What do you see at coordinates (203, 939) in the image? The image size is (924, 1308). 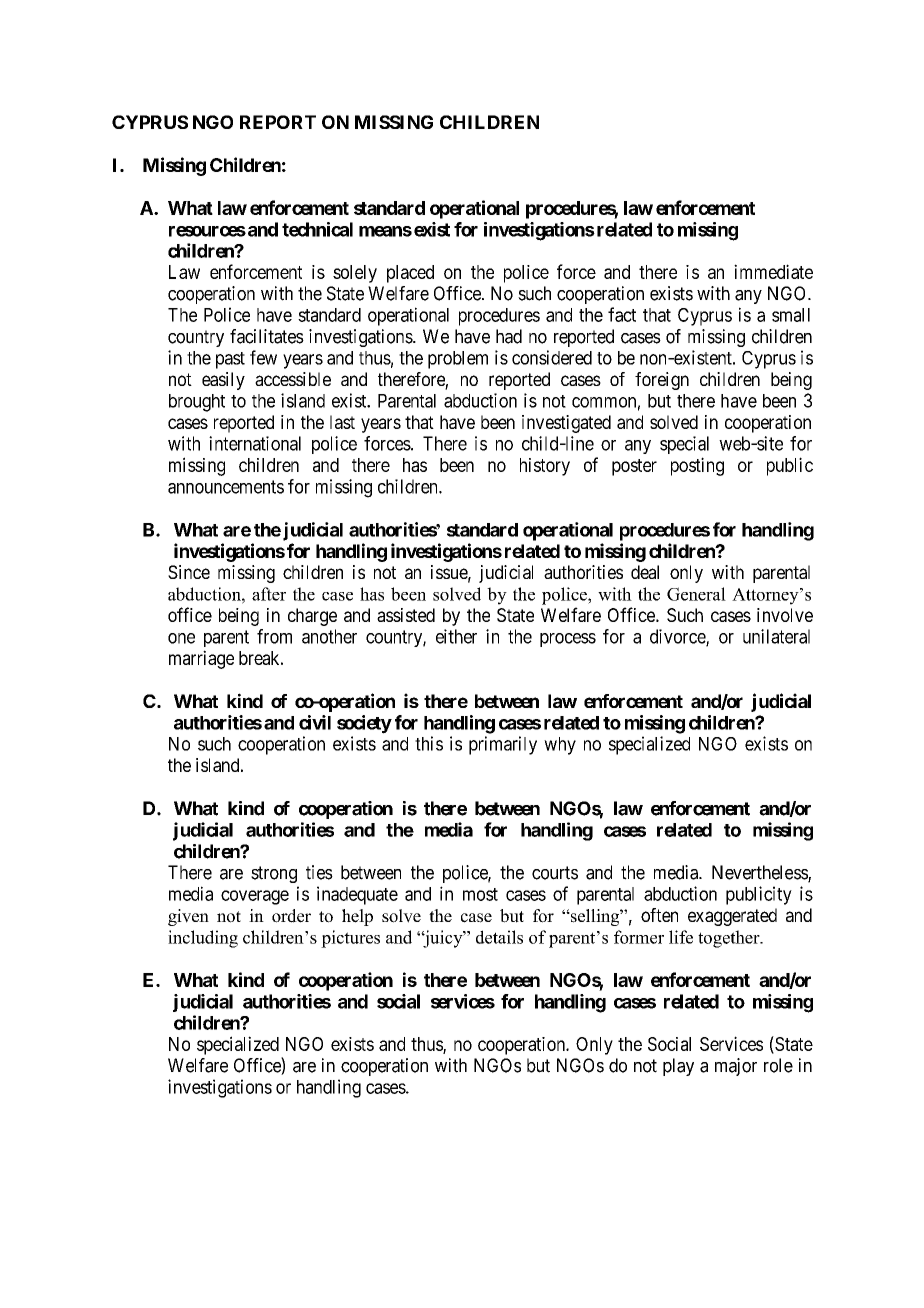 I see `including` at bounding box center [203, 939].
